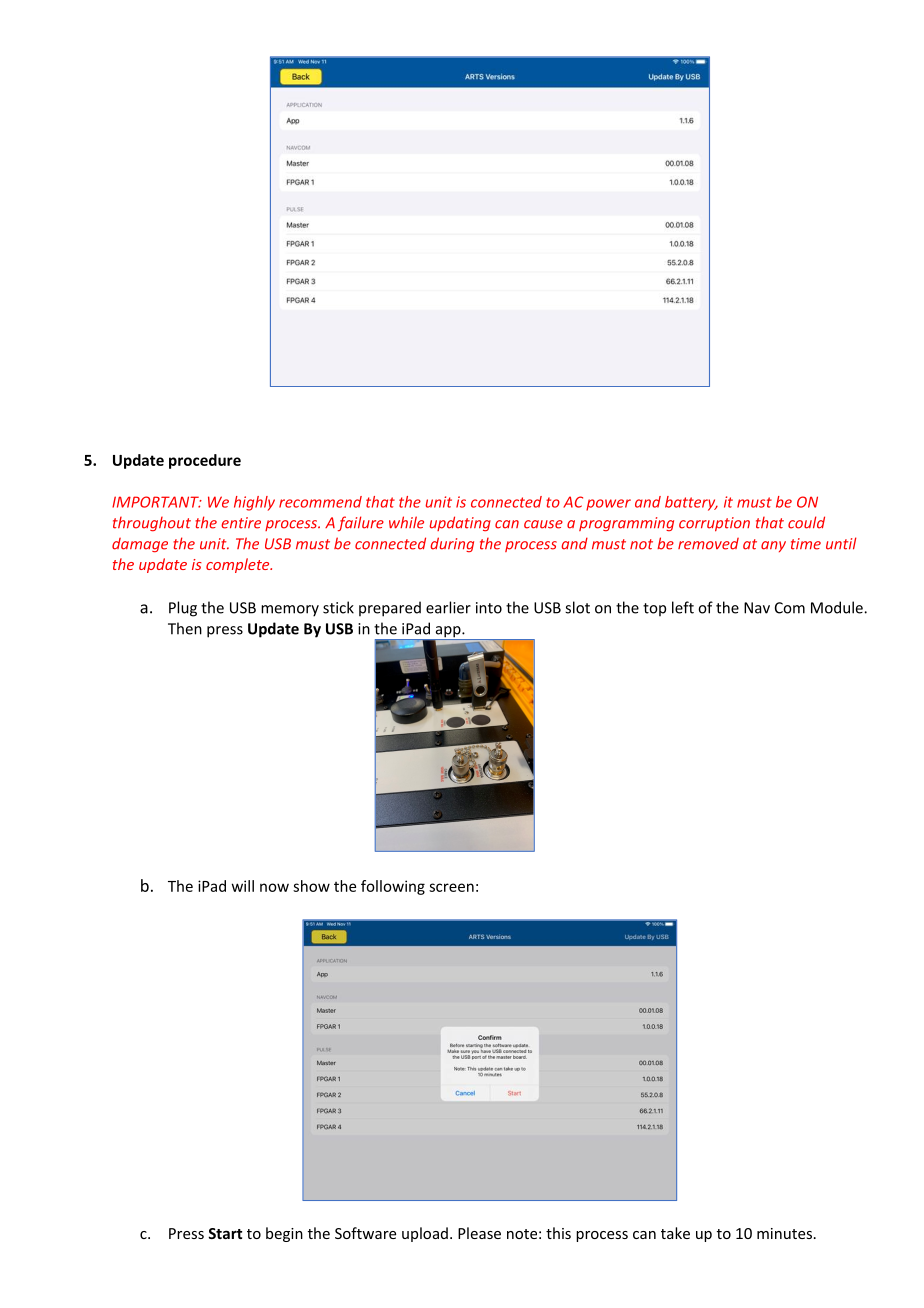 The height and width of the document is (1308, 924). Describe the element at coordinates (691, 503) in the document. I see `battery` at that location.
